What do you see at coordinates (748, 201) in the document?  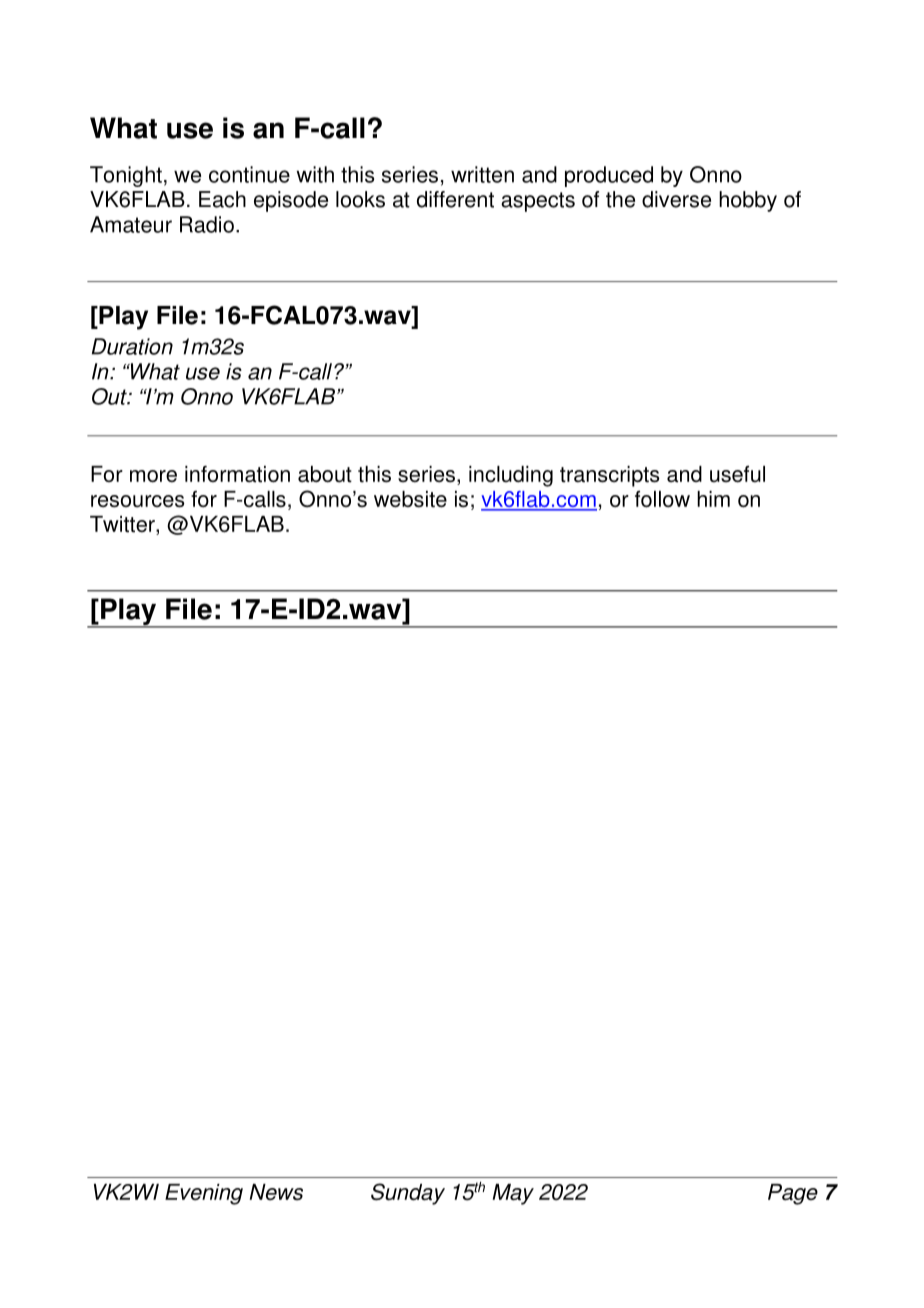 I see `hobby` at bounding box center [748, 201].
